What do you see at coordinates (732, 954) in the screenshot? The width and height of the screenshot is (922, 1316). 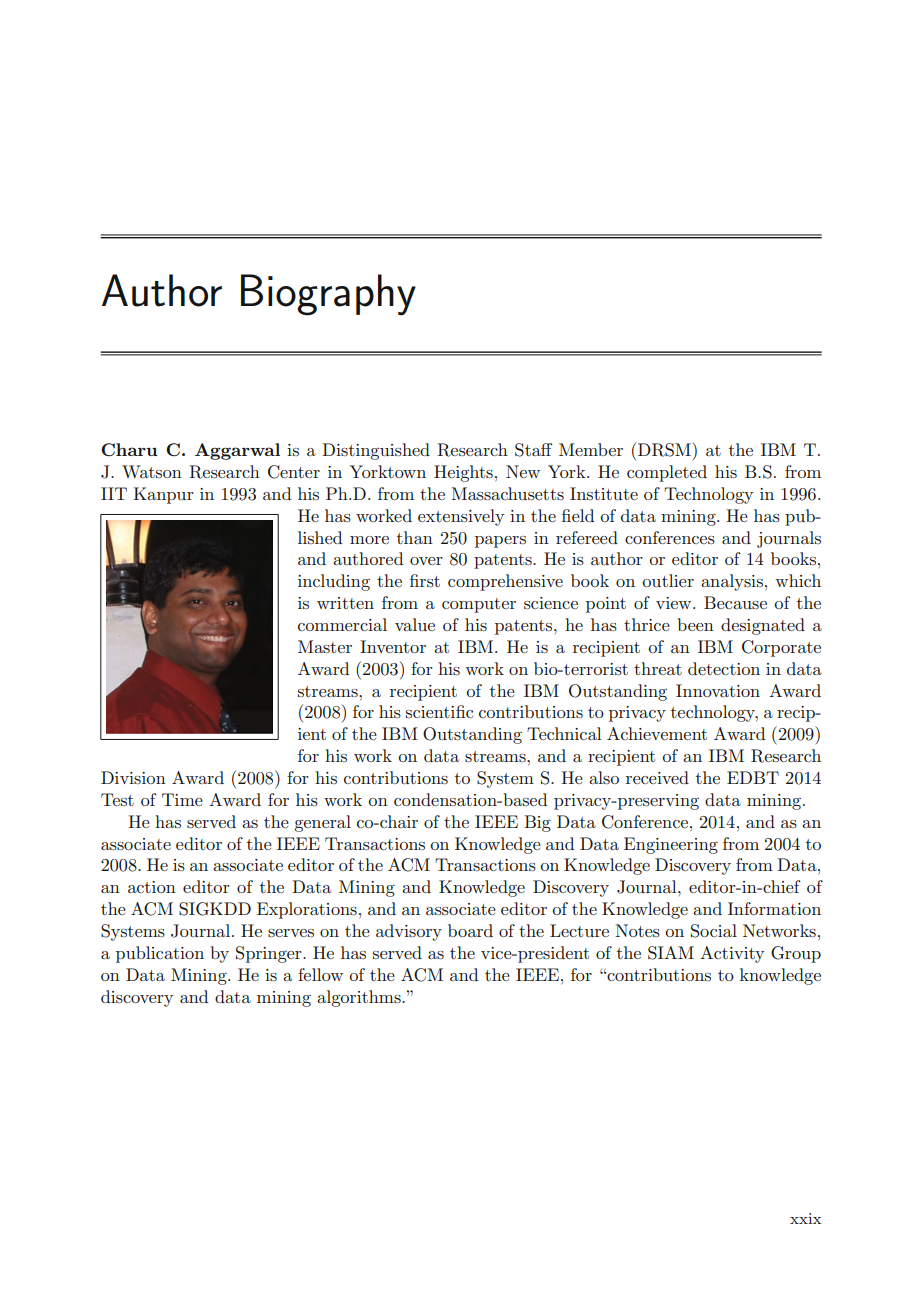 I see `Activity` at bounding box center [732, 954].
